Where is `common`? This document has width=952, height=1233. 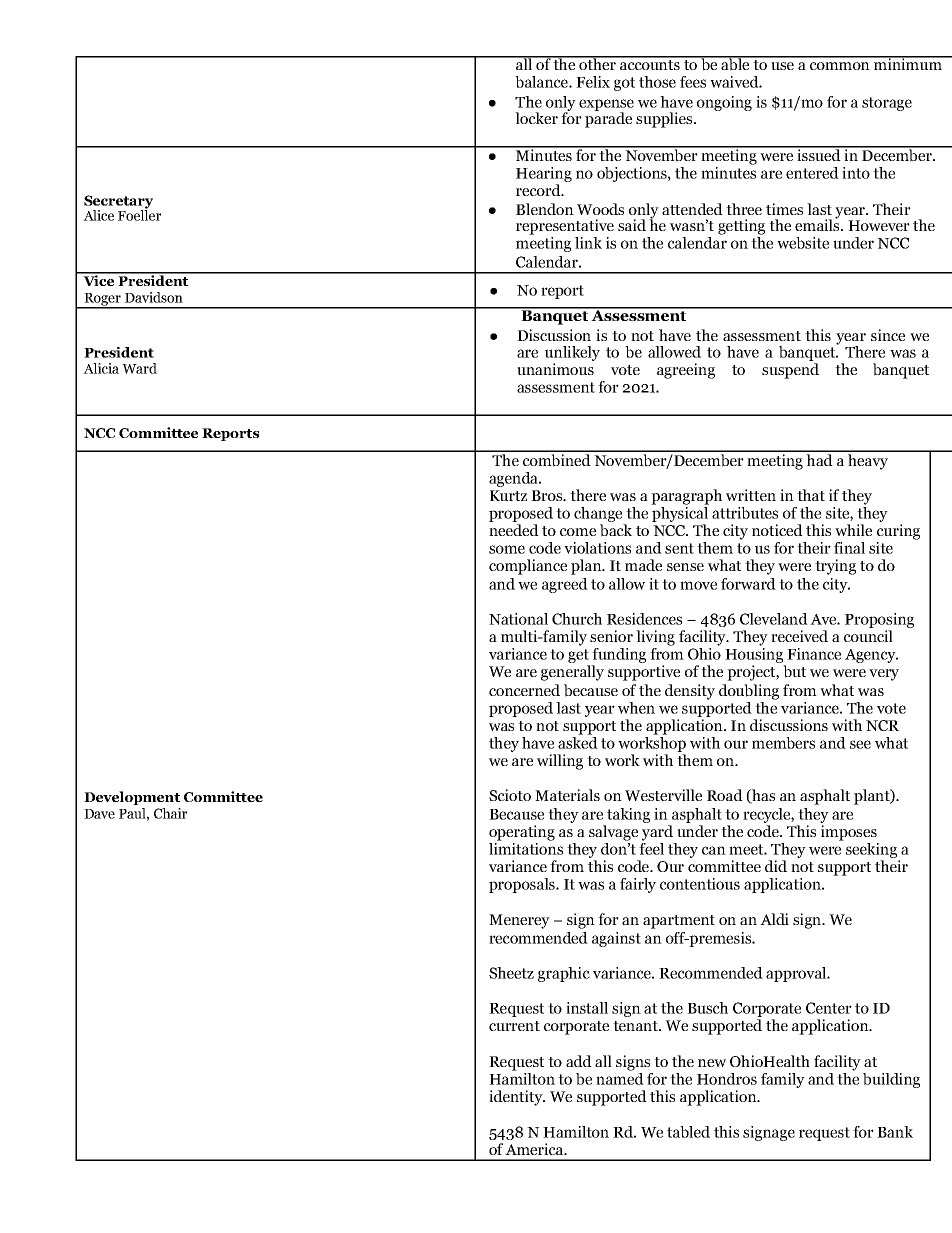 common is located at coordinates (840, 66).
